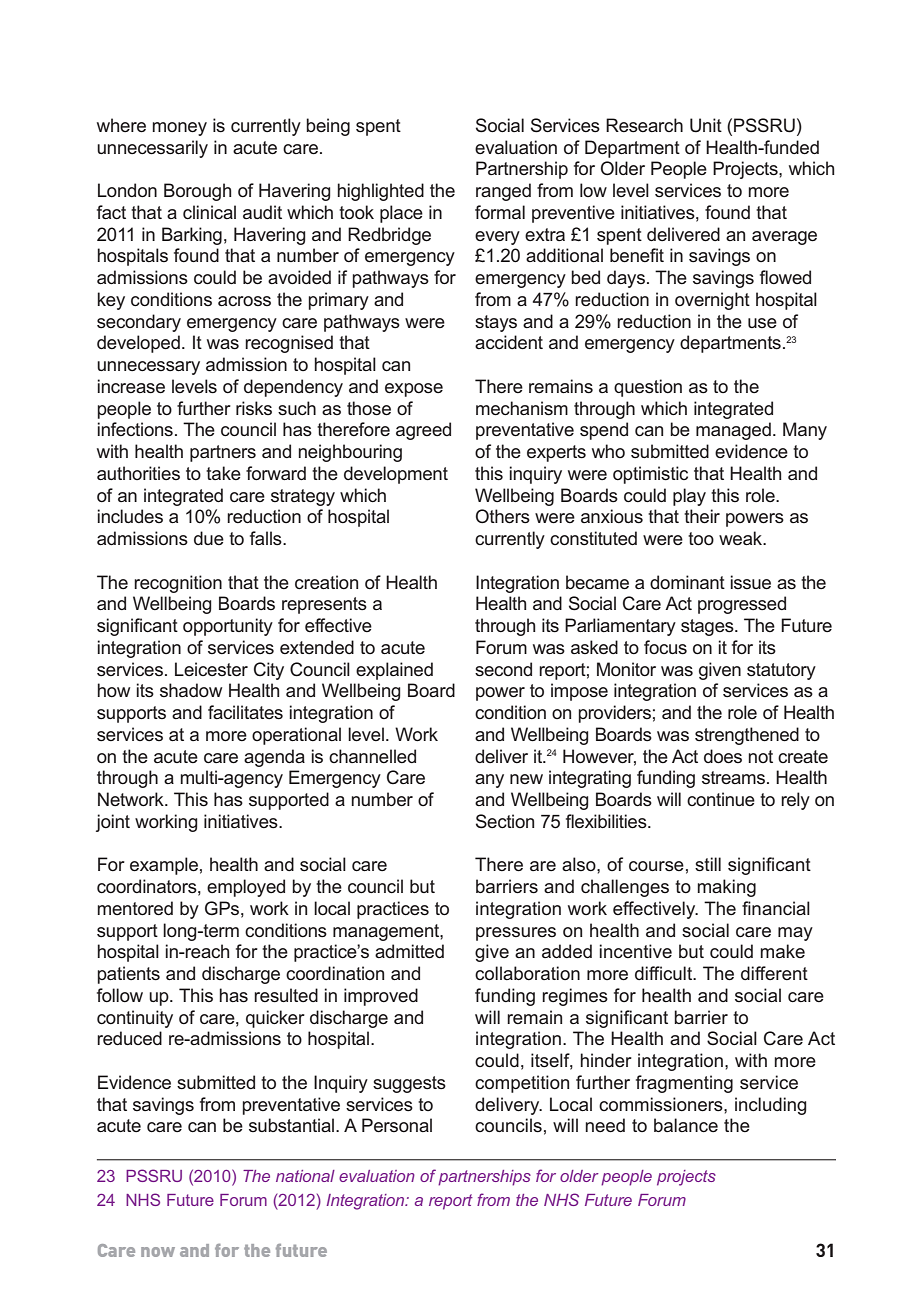 The width and height of the screenshot is (924, 1308). I want to click on explained, so click(394, 671).
